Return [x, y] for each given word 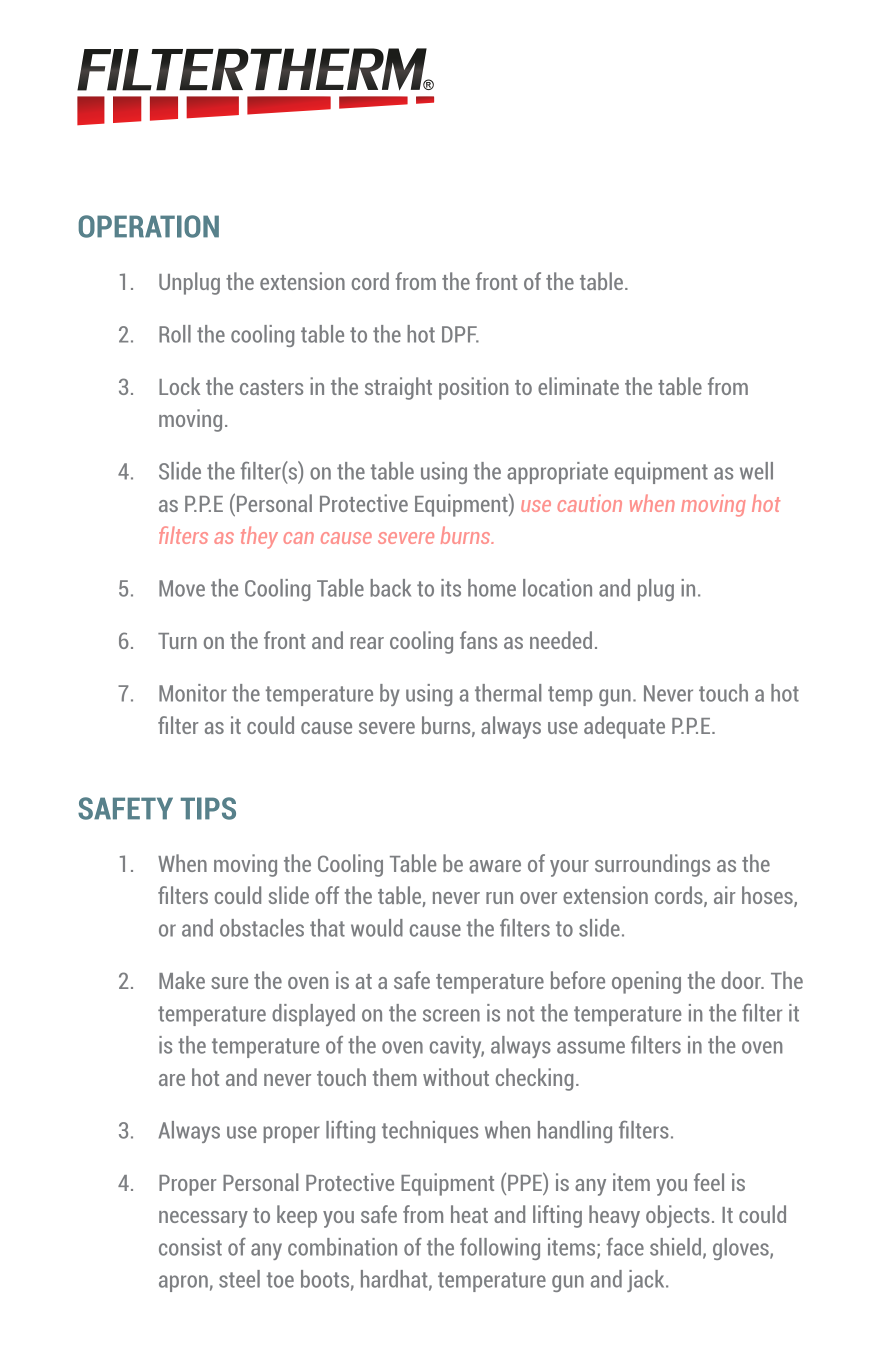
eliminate [578, 386]
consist [190, 1247]
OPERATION [149, 226]
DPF [460, 334]
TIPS [208, 808]
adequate [624, 727]
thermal [508, 693]
